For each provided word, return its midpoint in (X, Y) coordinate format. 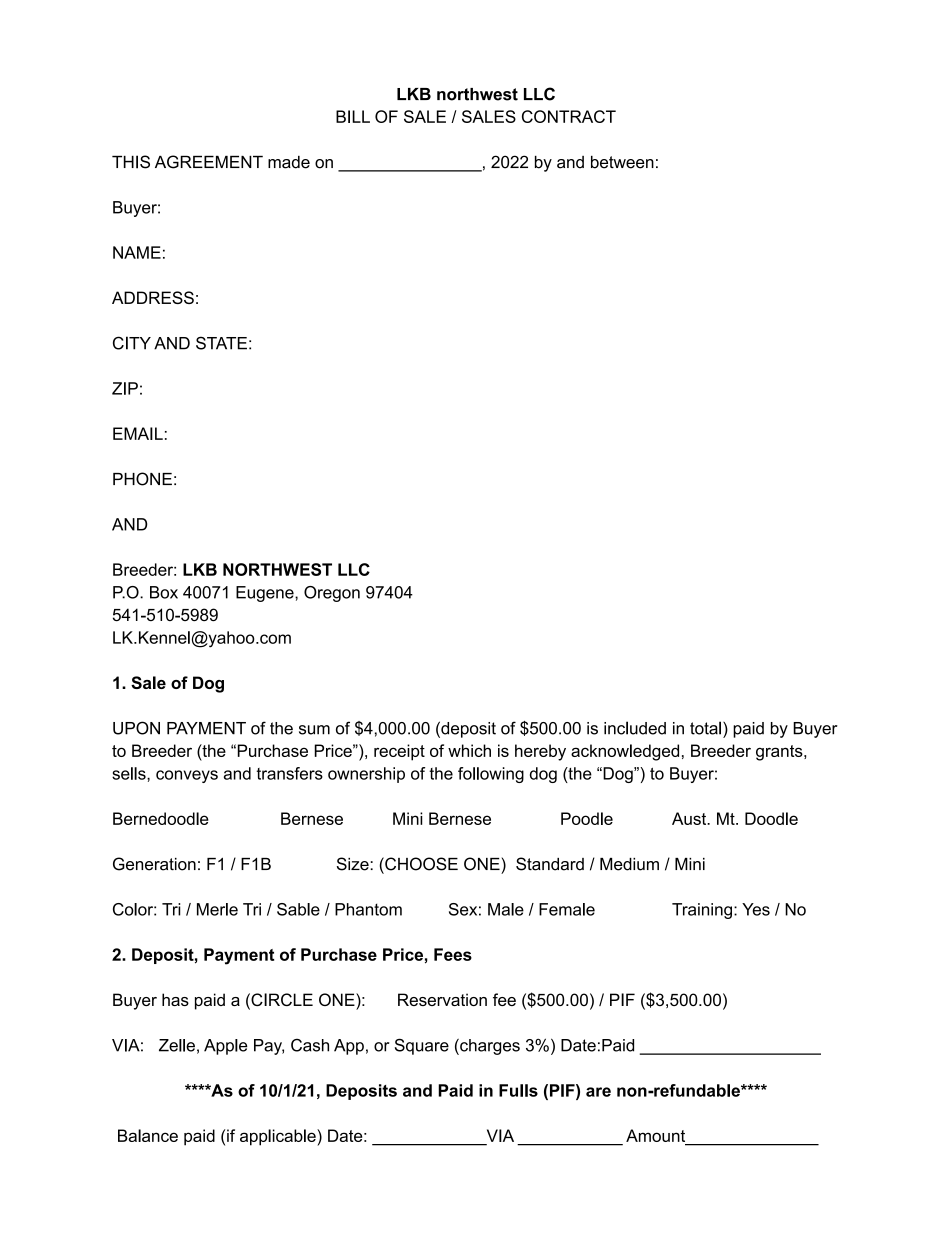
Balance (148, 1135)
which (469, 750)
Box (164, 592)
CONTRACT (569, 116)
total (705, 728)
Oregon (332, 594)
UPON (136, 728)
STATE (221, 343)
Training (702, 911)
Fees (453, 954)
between (622, 162)
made (289, 162)
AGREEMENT (209, 162)
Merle (217, 909)
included (635, 728)
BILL (353, 116)
